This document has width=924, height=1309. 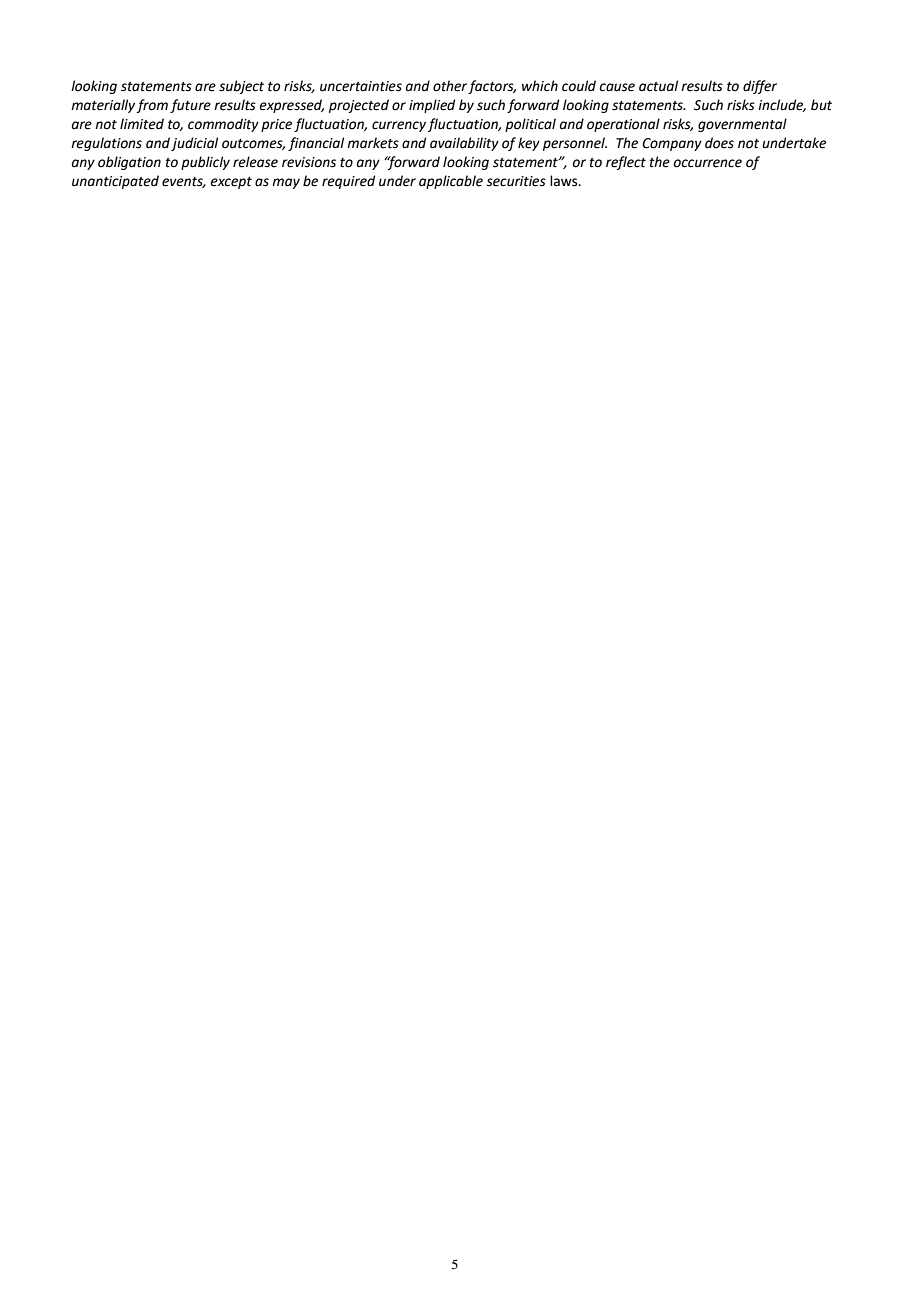 I want to click on limited, so click(x=142, y=124).
